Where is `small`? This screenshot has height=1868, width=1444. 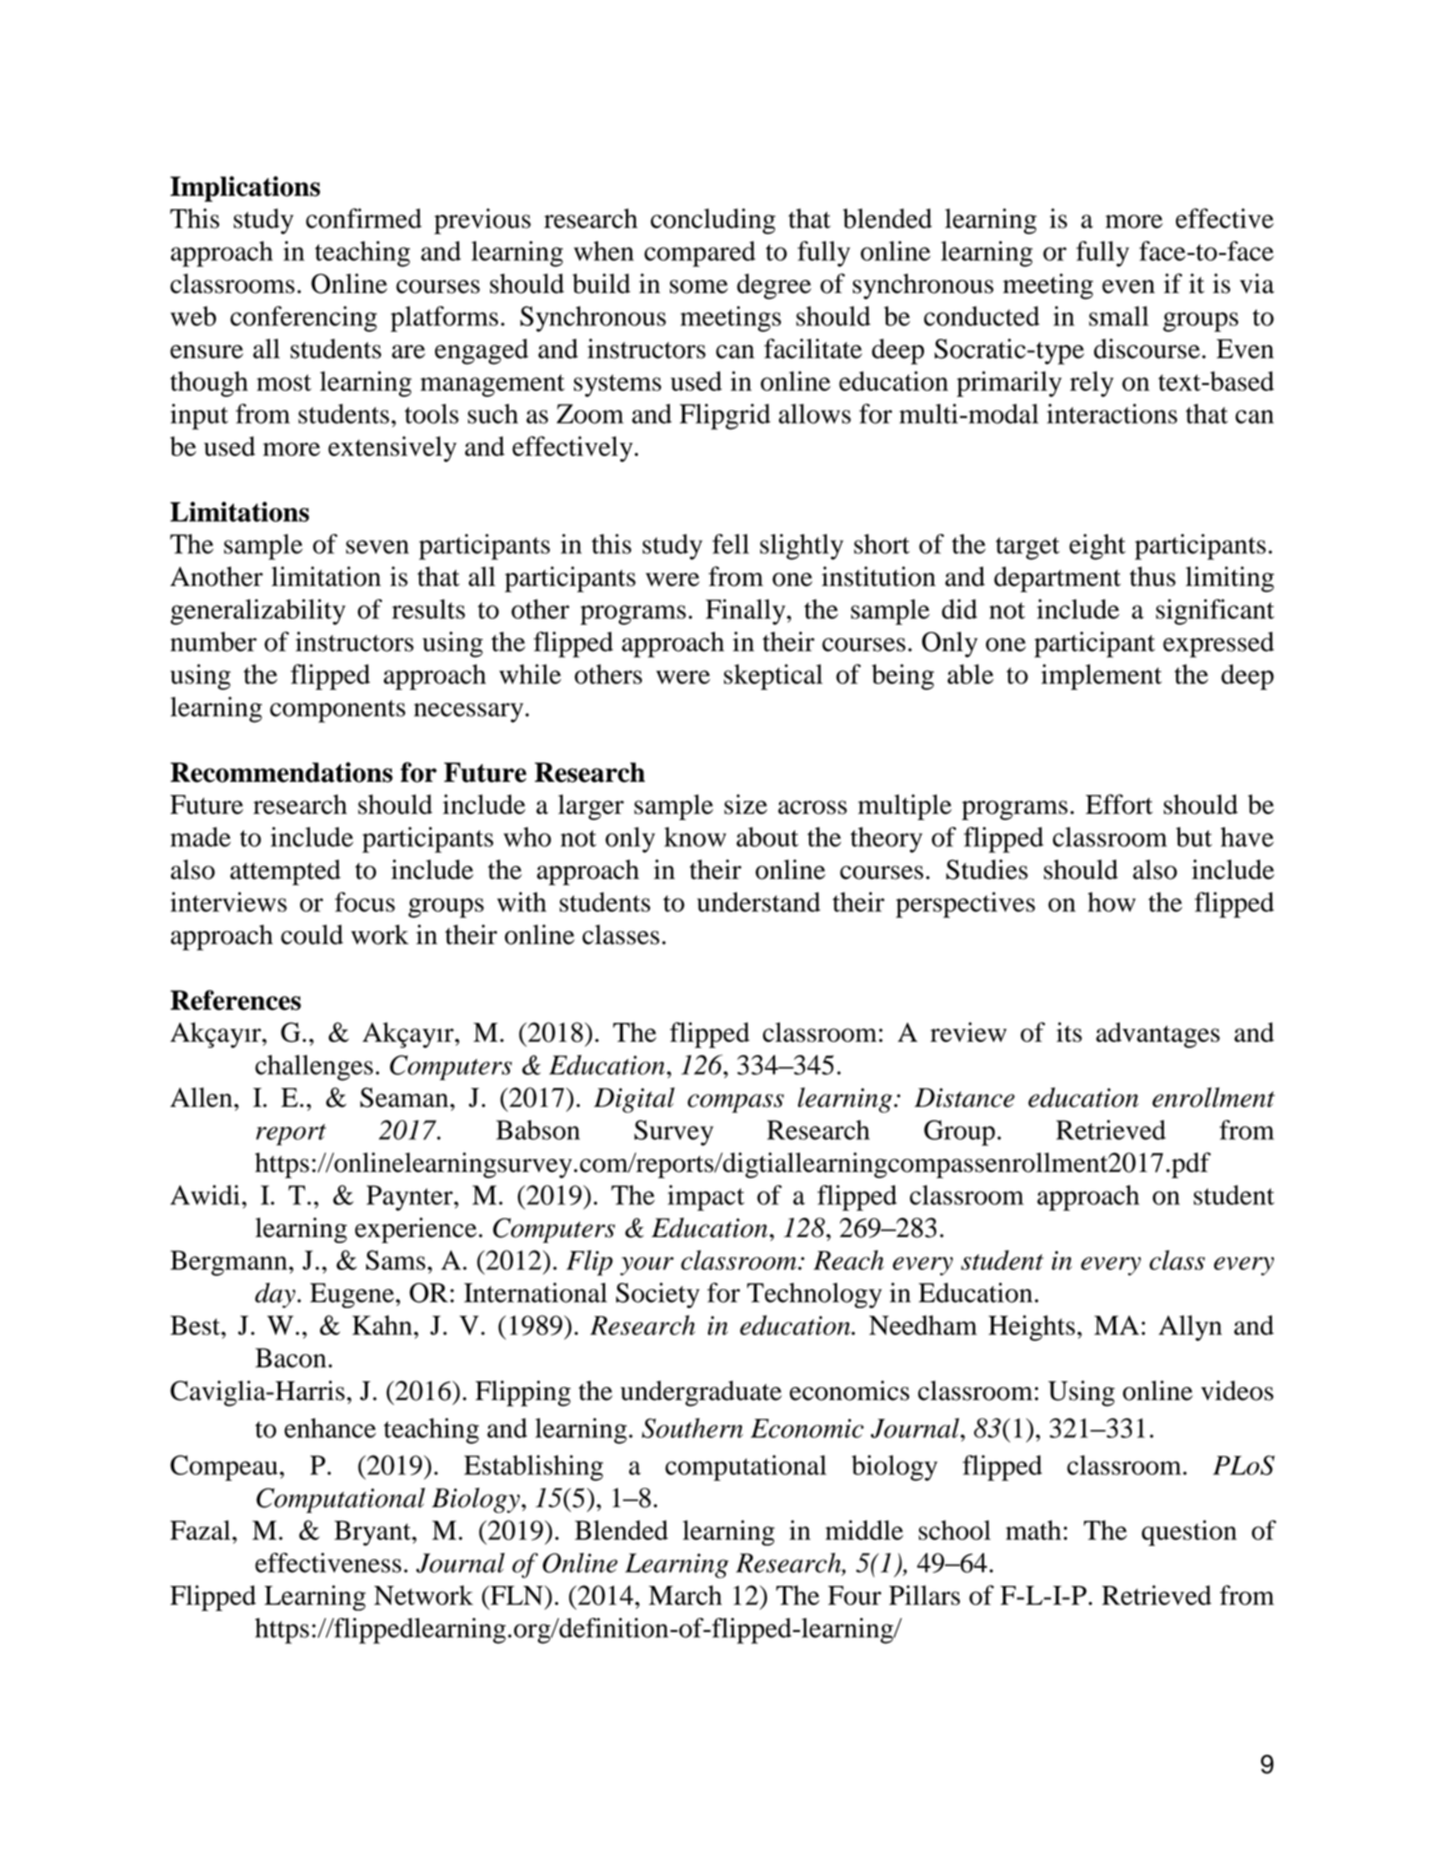
small is located at coordinates (1119, 316).
